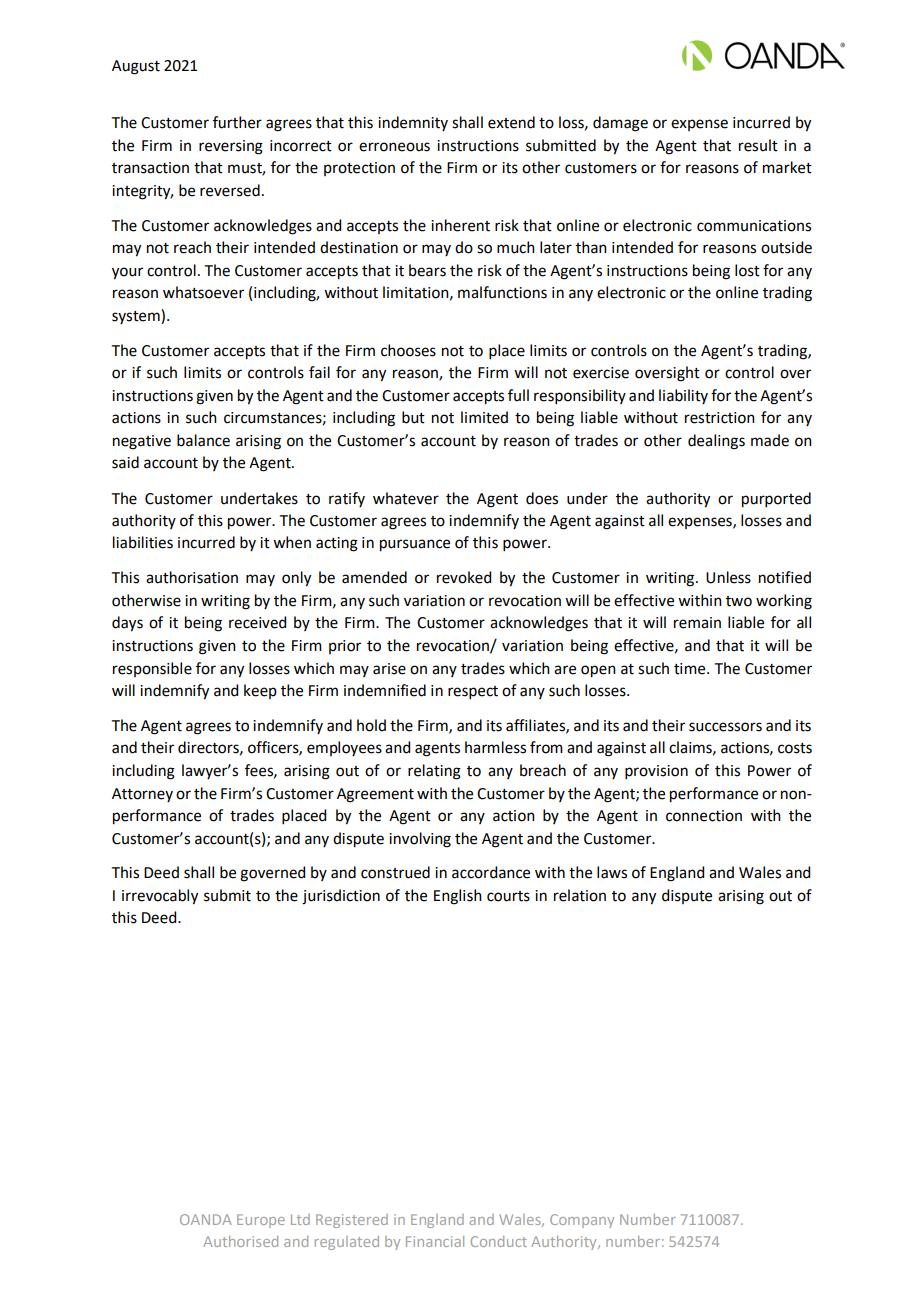 The width and height of the page is (924, 1308). Describe the element at coordinates (420, 840) in the page. I see `involving` at that location.
